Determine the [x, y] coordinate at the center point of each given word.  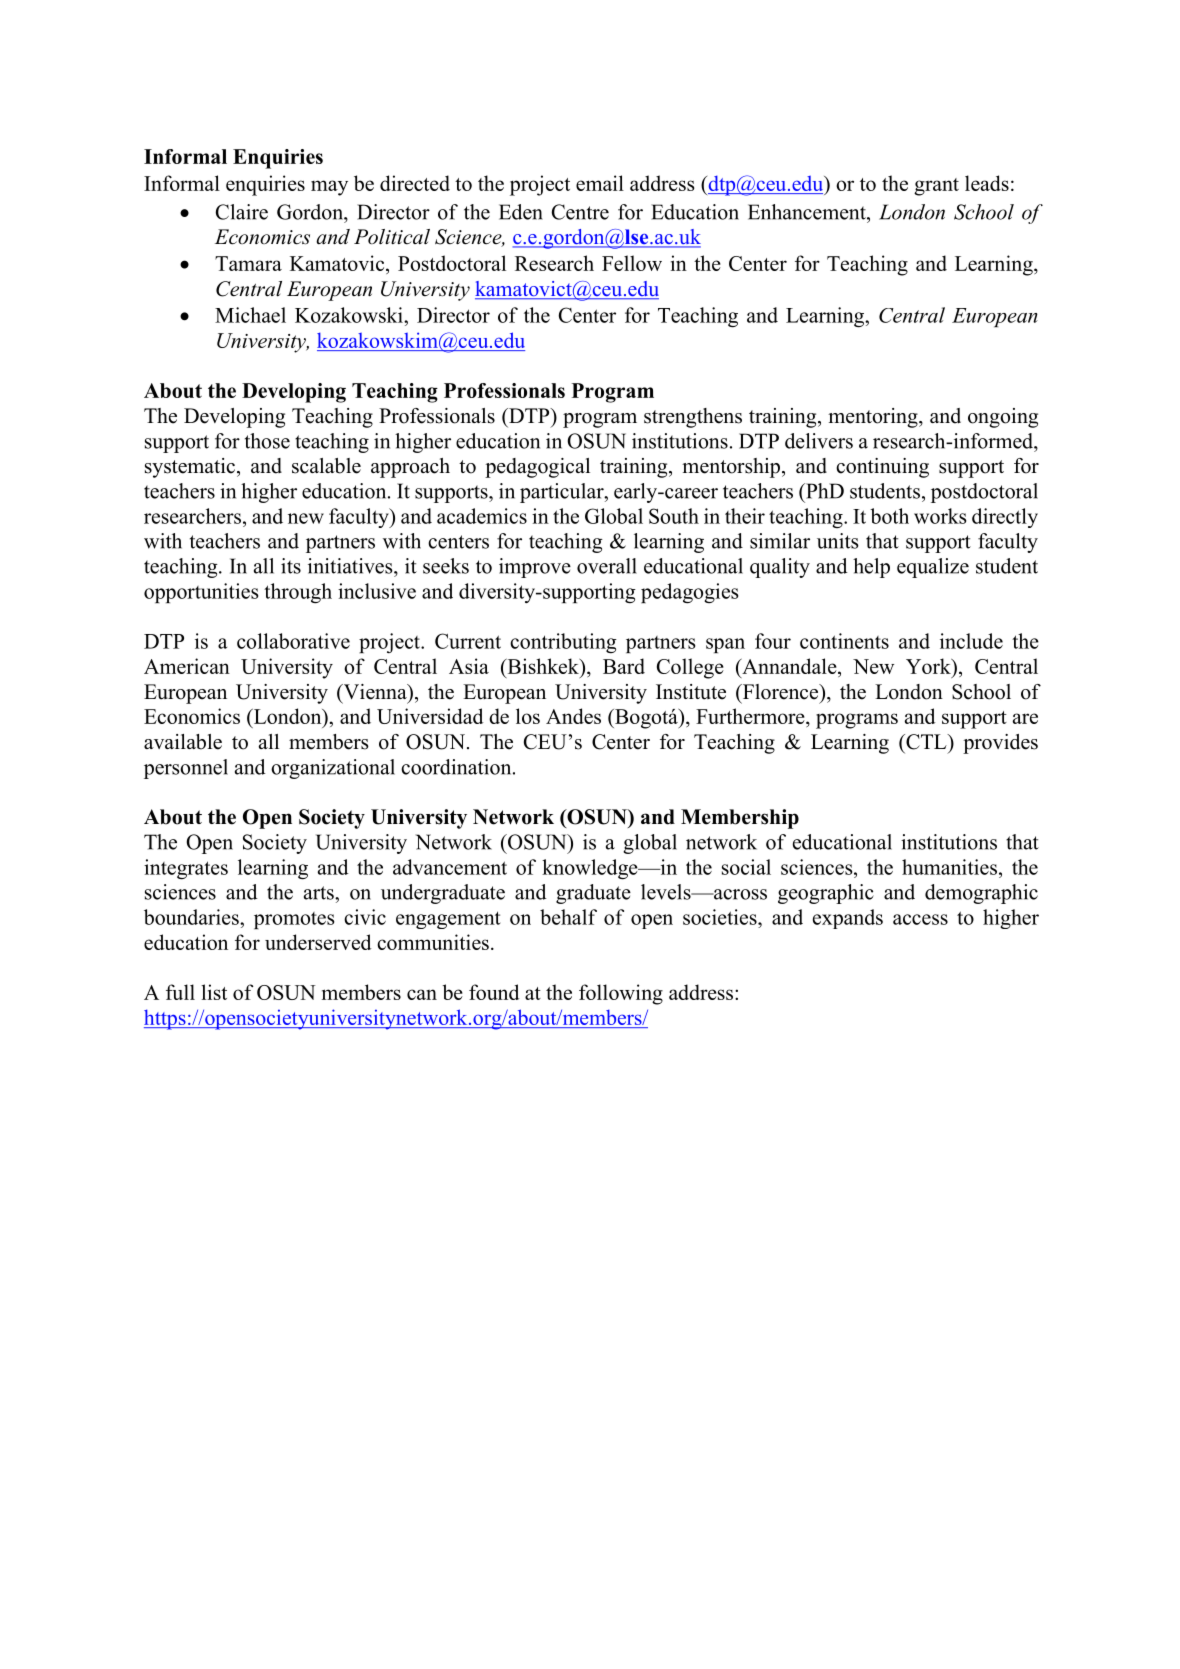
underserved [318, 942]
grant [936, 187]
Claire [242, 212]
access [920, 919]
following [621, 994]
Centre [580, 212]
